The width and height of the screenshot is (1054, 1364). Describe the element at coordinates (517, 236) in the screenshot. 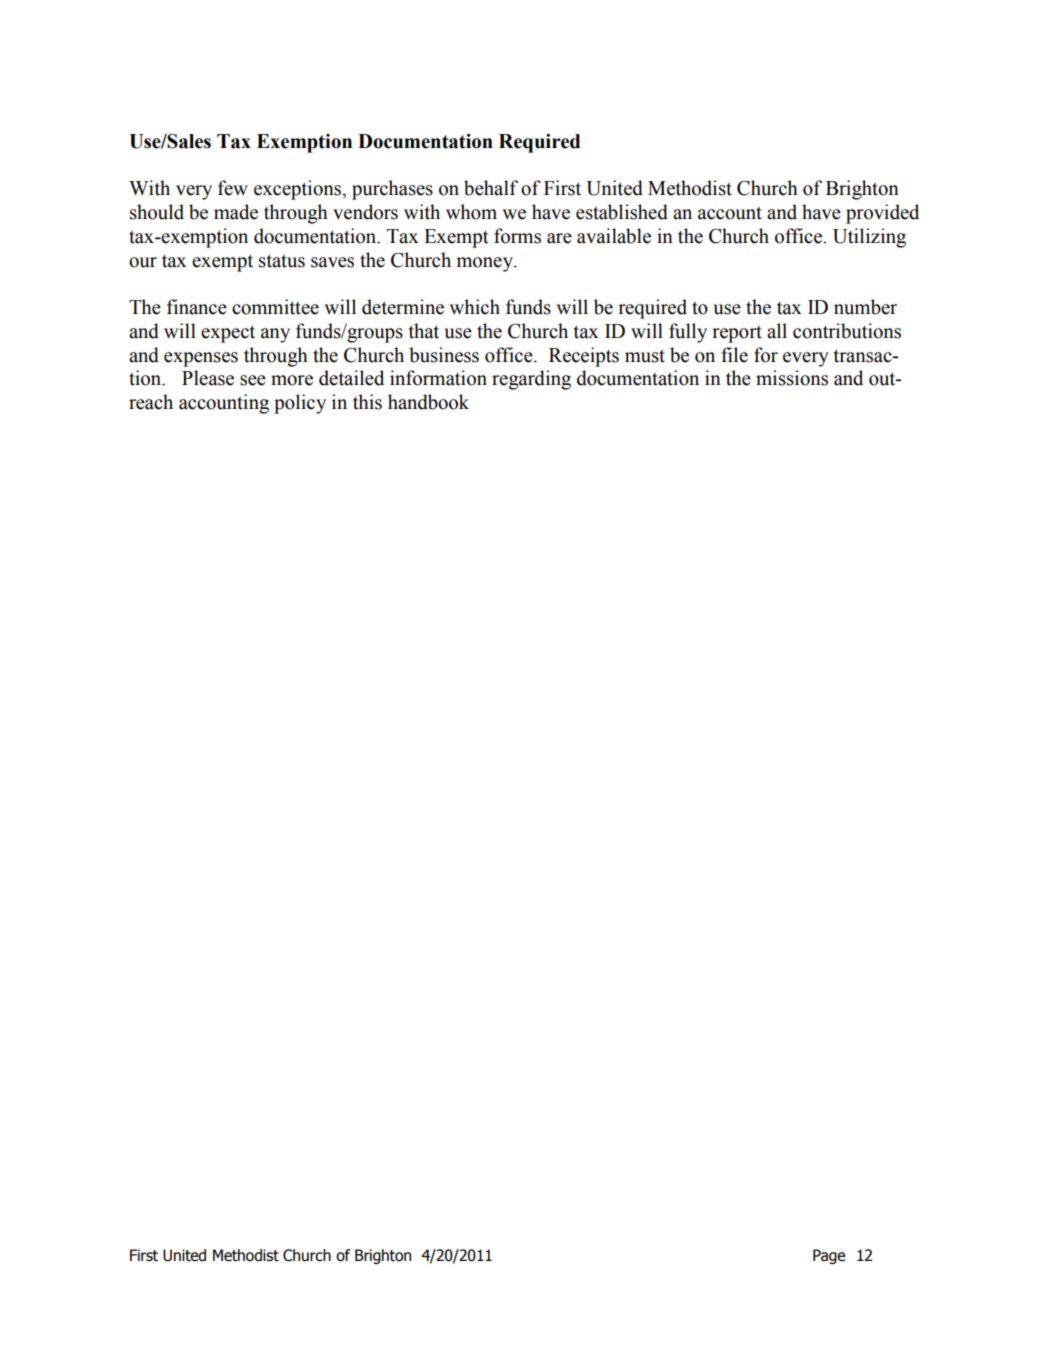

I see `forms` at that location.
